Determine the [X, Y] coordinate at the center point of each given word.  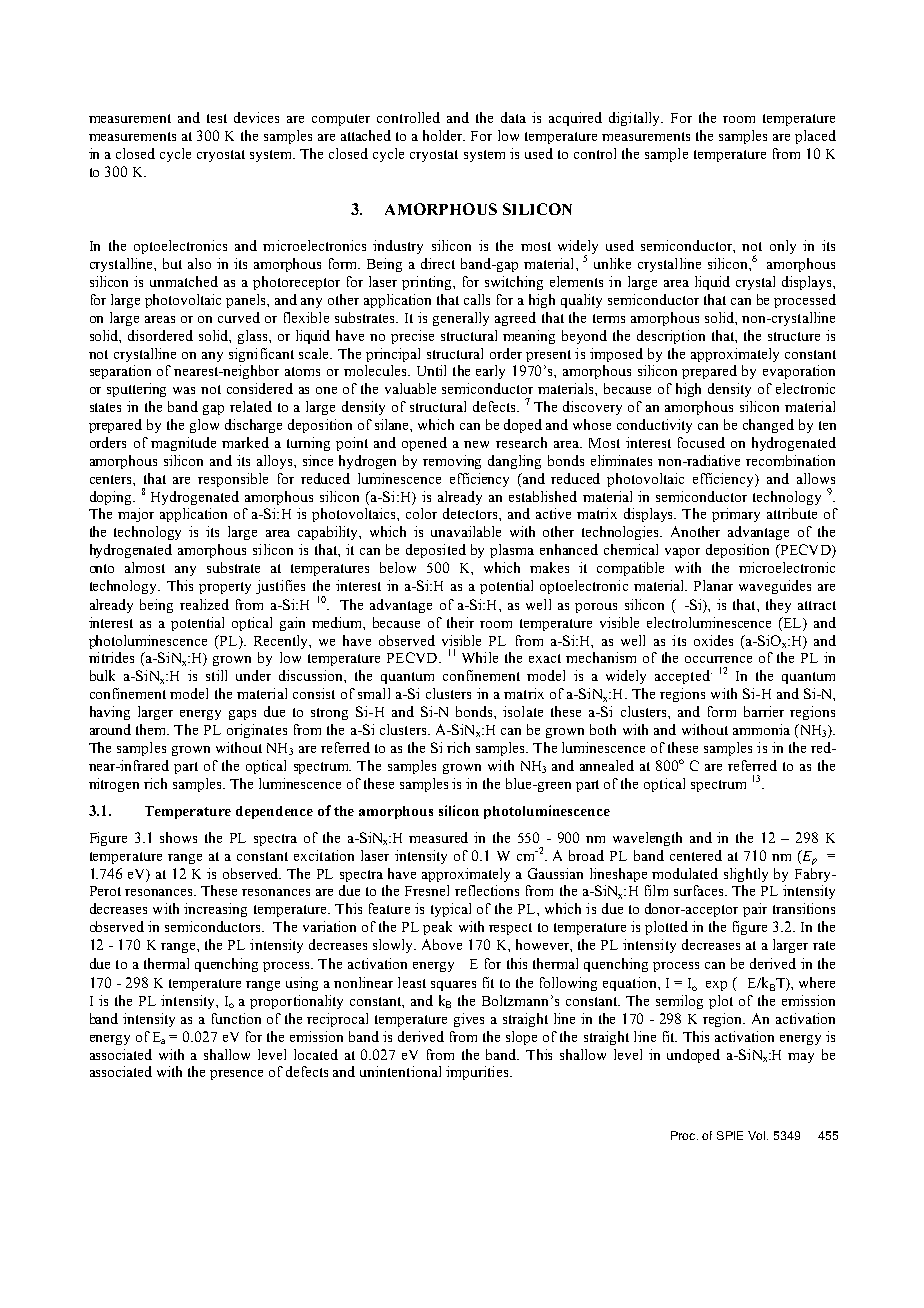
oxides [713, 640]
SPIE [730, 1135]
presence [236, 1075]
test [217, 118]
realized [204, 604]
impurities [478, 1073]
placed [815, 137]
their [460, 622]
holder [444, 135]
